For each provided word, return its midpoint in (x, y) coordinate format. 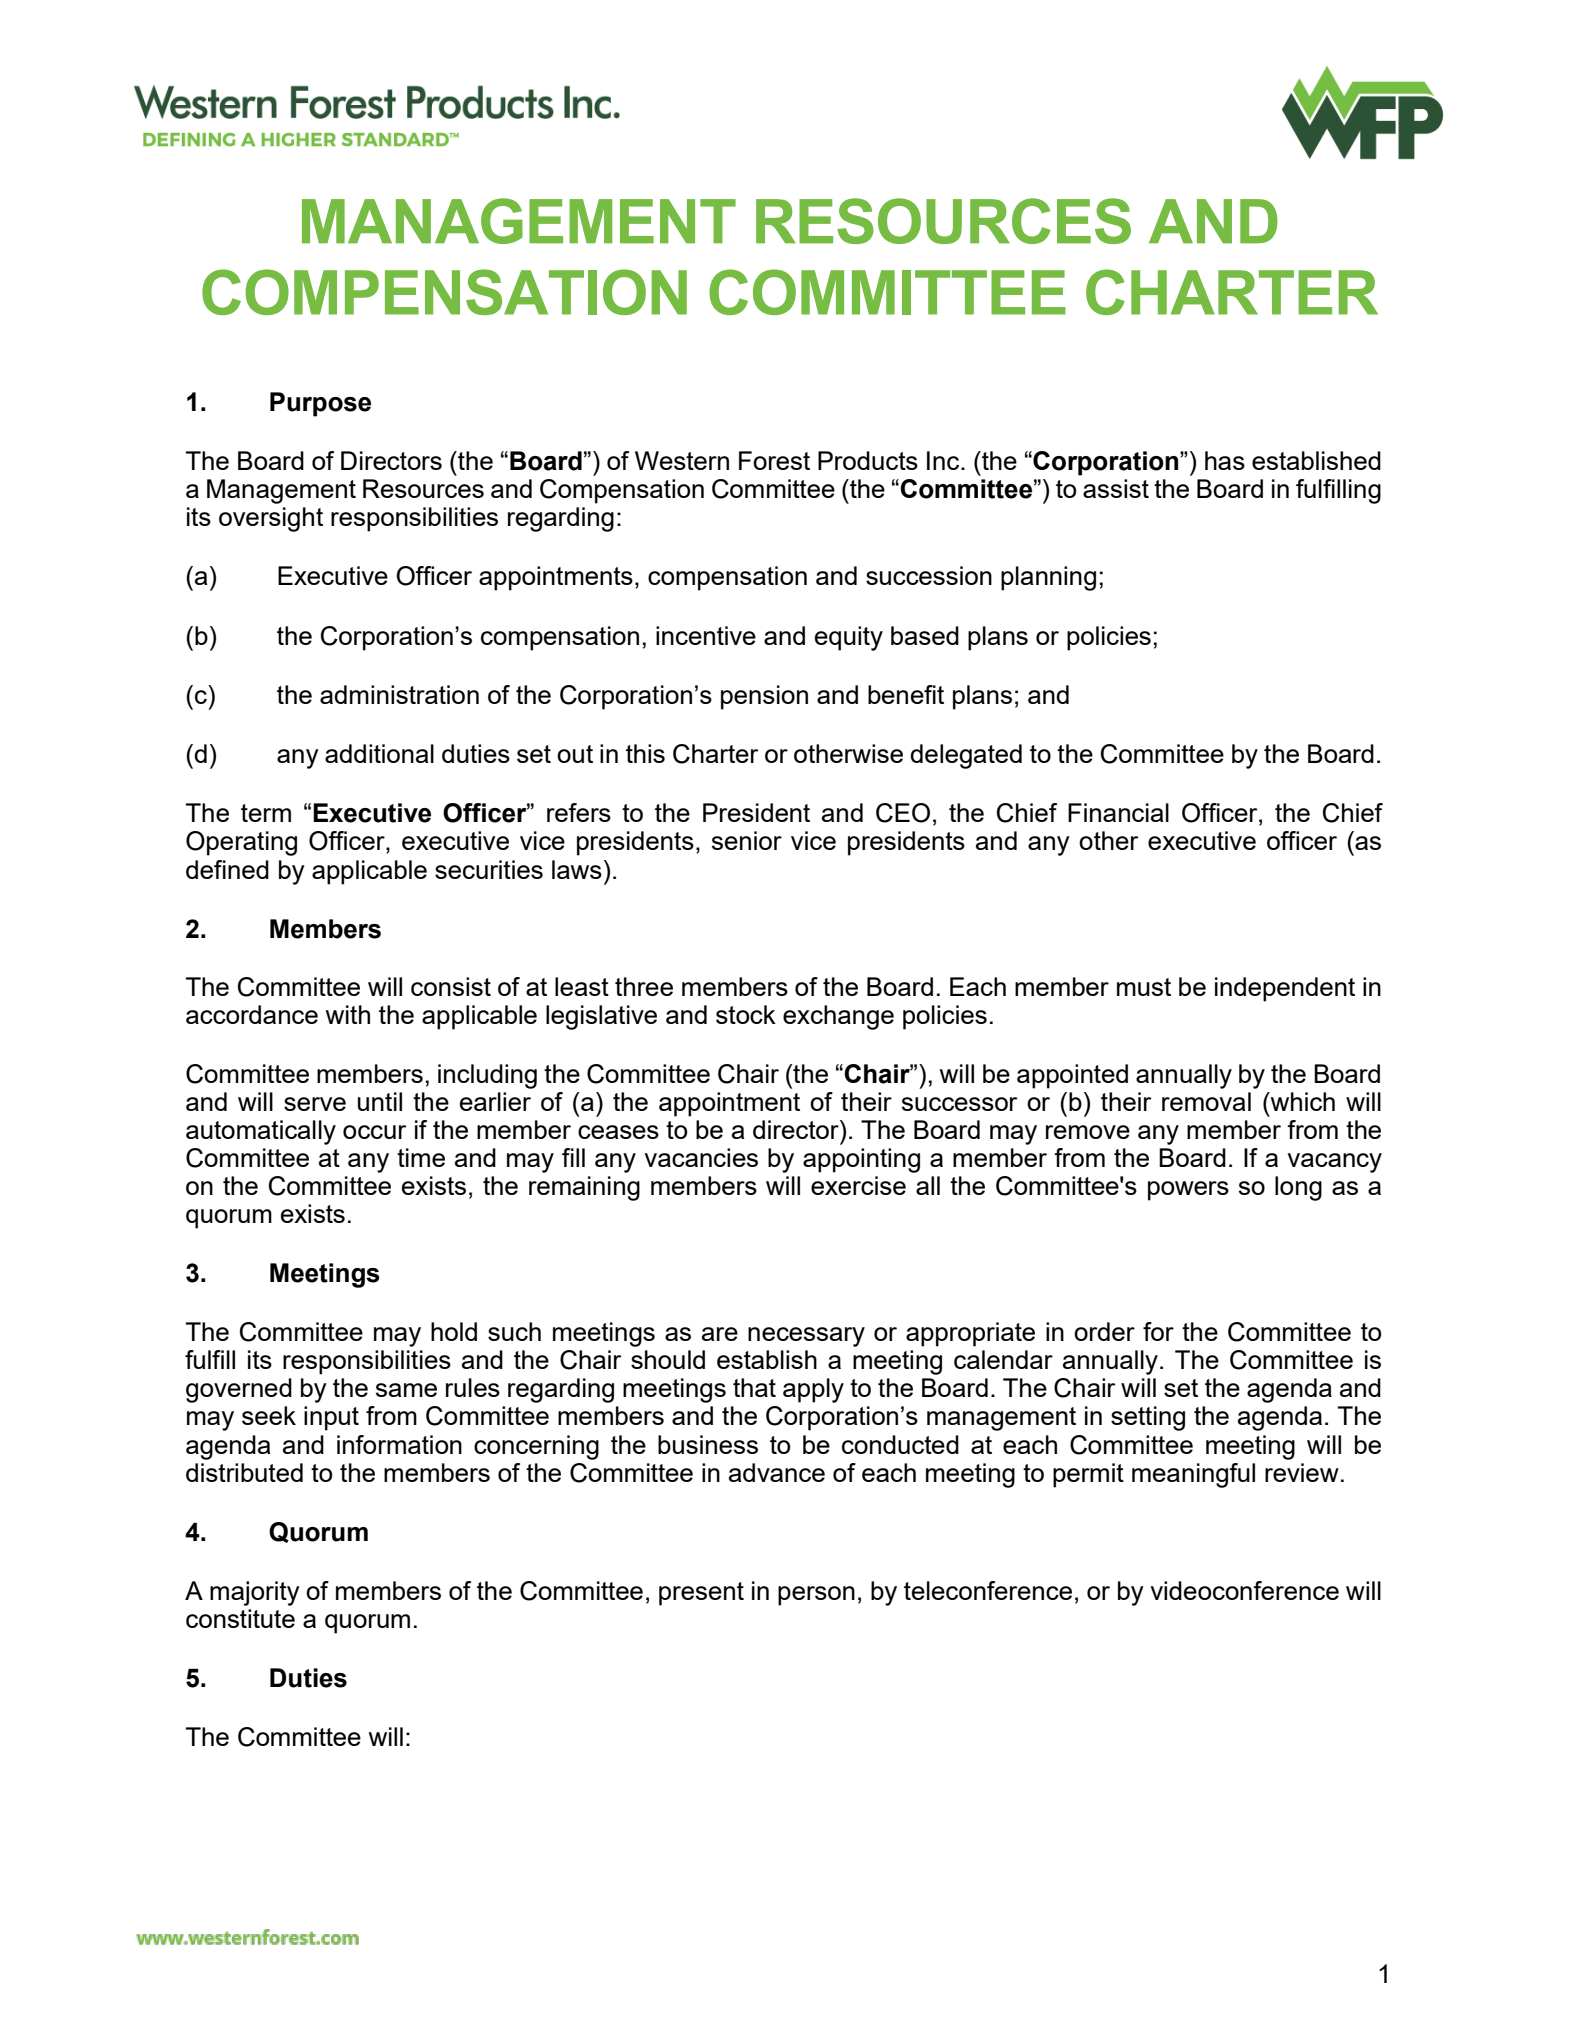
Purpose (320, 404)
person (816, 1596)
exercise (858, 1185)
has (1225, 460)
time (421, 1157)
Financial (1118, 812)
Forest (774, 460)
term (266, 813)
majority (255, 1593)
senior (747, 840)
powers (1188, 1191)
